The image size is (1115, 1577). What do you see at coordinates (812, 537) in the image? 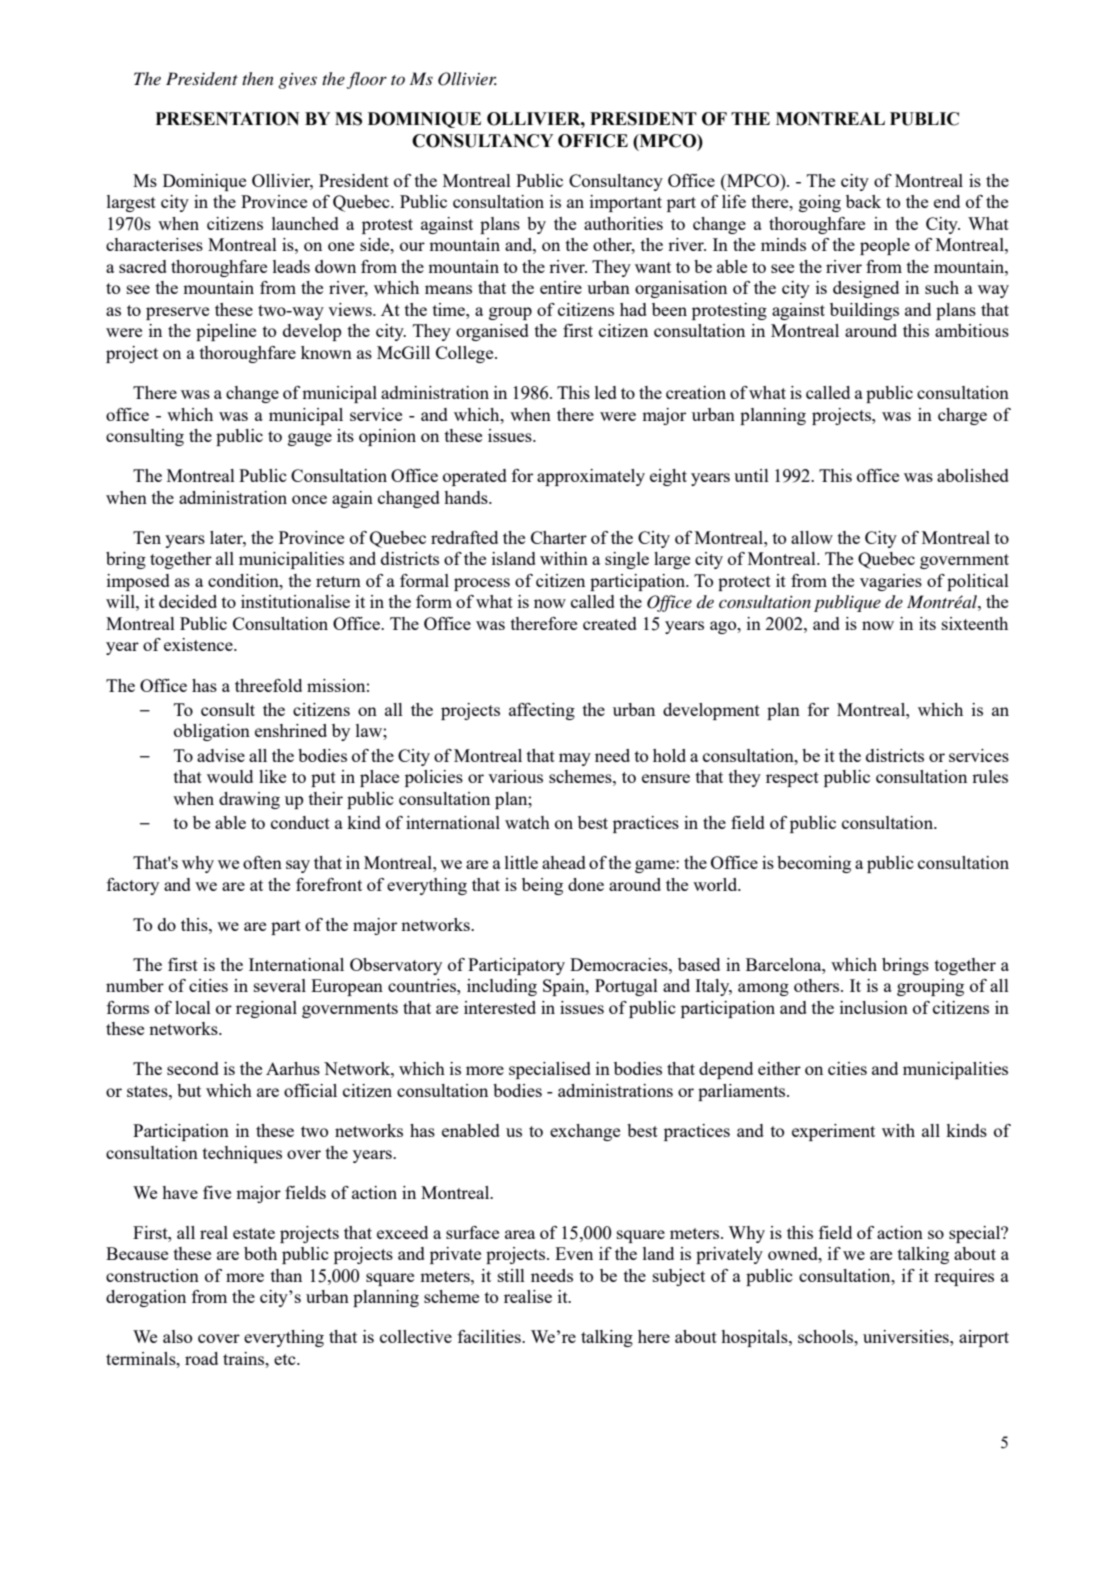
I see `allow` at bounding box center [812, 537].
